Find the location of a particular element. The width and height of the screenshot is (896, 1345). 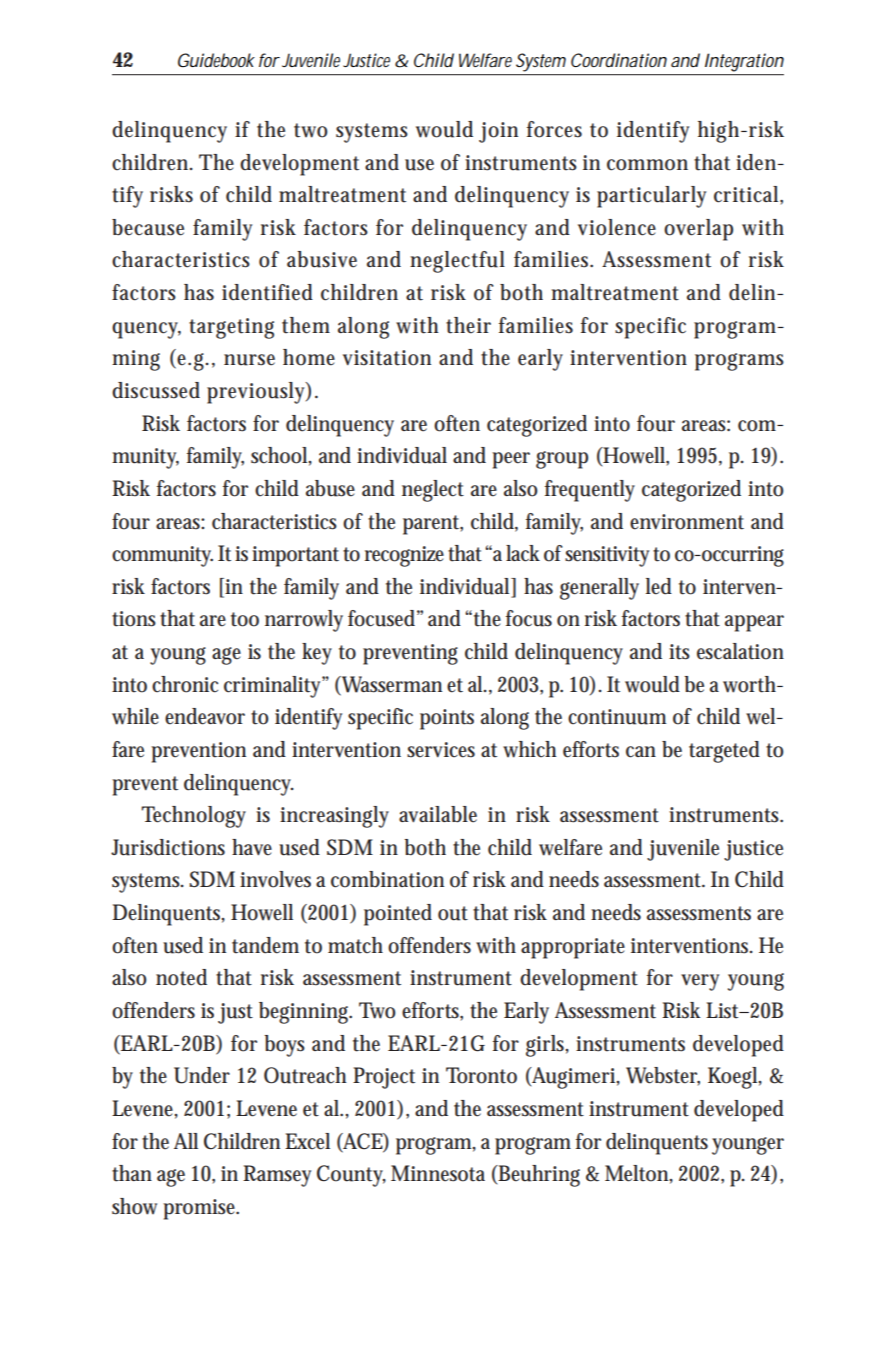

too is located at coordinates (245, 619).
